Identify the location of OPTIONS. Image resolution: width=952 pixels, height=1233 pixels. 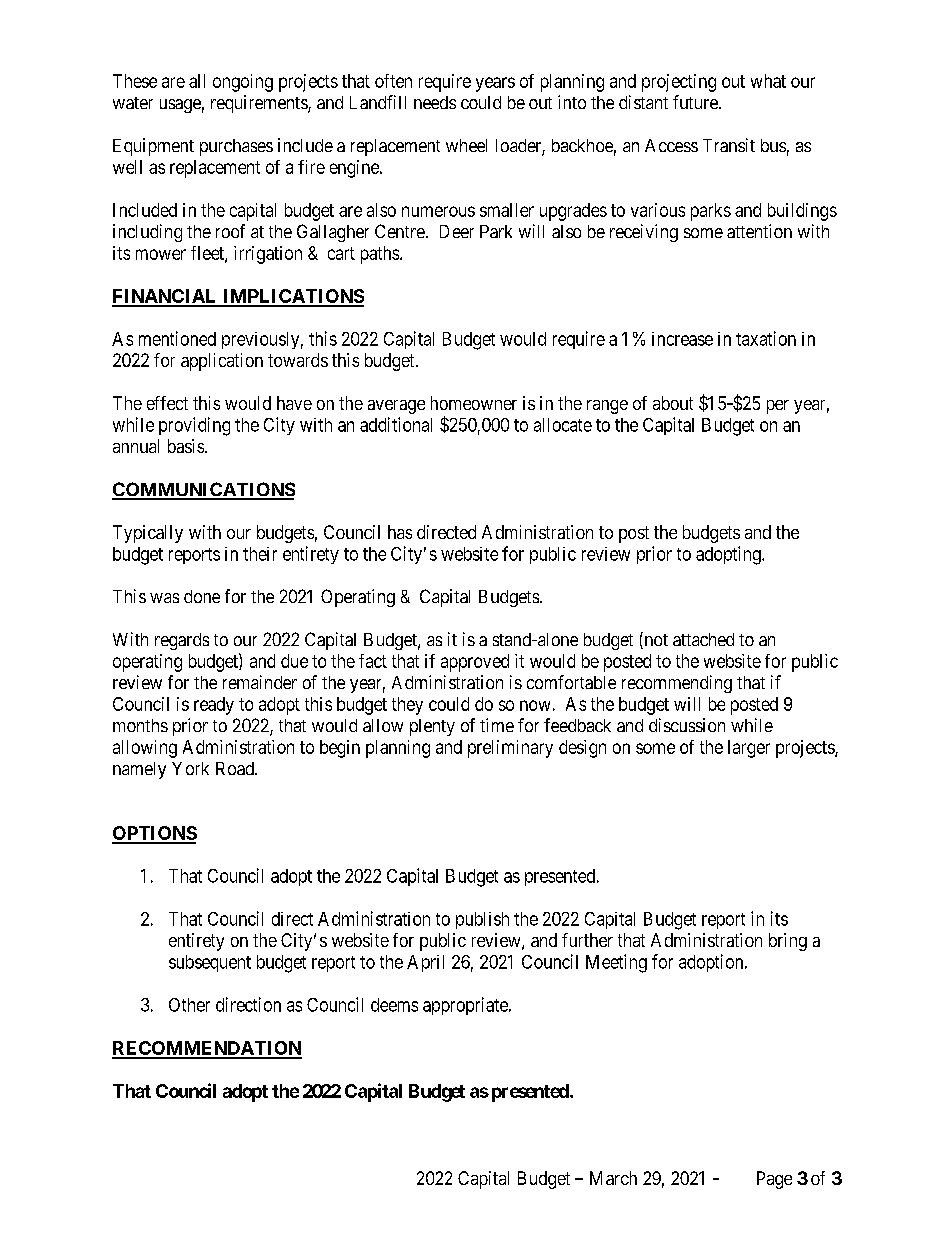
(154, 834).
